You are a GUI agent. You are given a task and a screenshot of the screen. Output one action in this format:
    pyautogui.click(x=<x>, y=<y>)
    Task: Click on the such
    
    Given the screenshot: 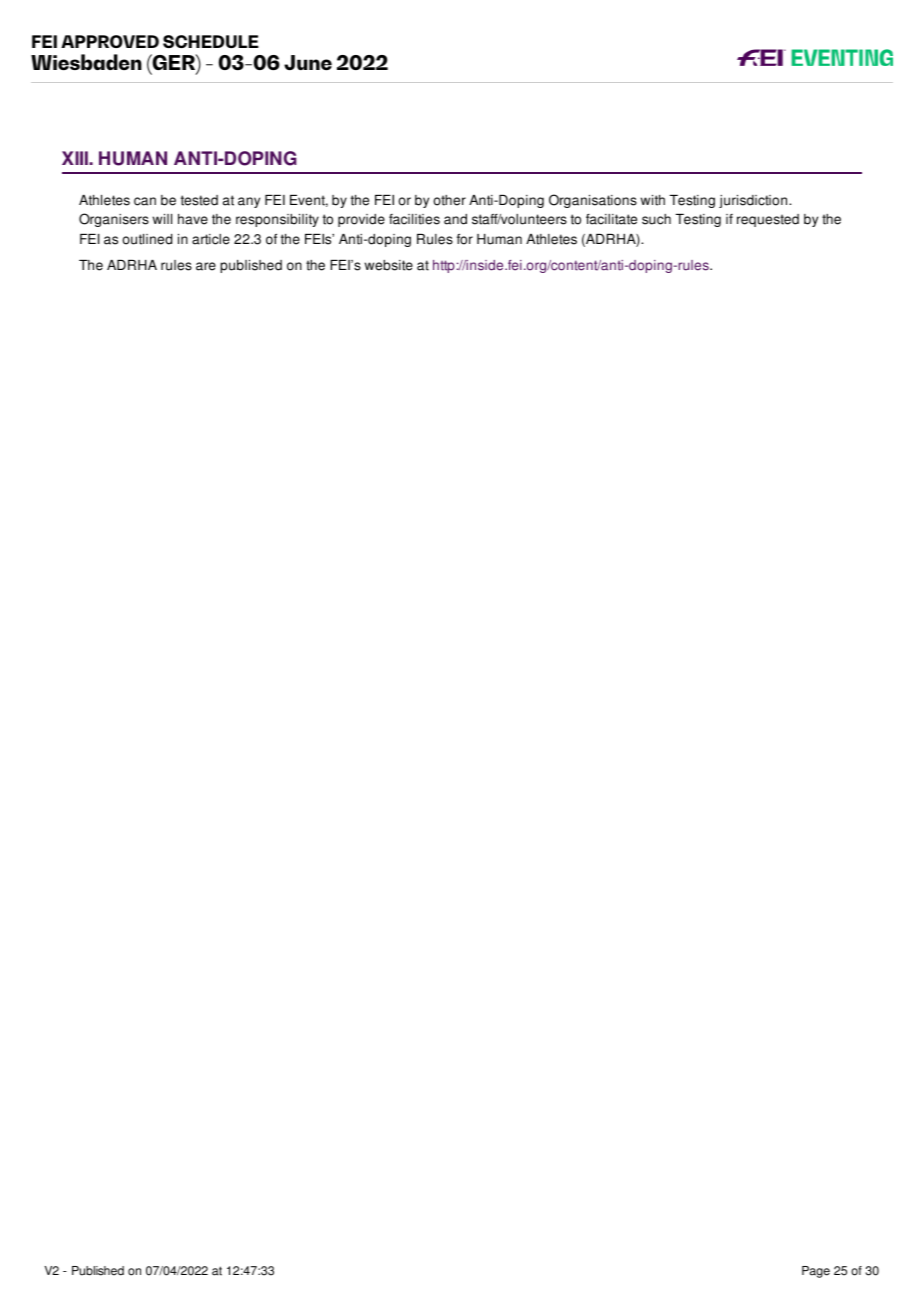 What is the action you would take?
    pyautogui.click(x=656, y=219)
